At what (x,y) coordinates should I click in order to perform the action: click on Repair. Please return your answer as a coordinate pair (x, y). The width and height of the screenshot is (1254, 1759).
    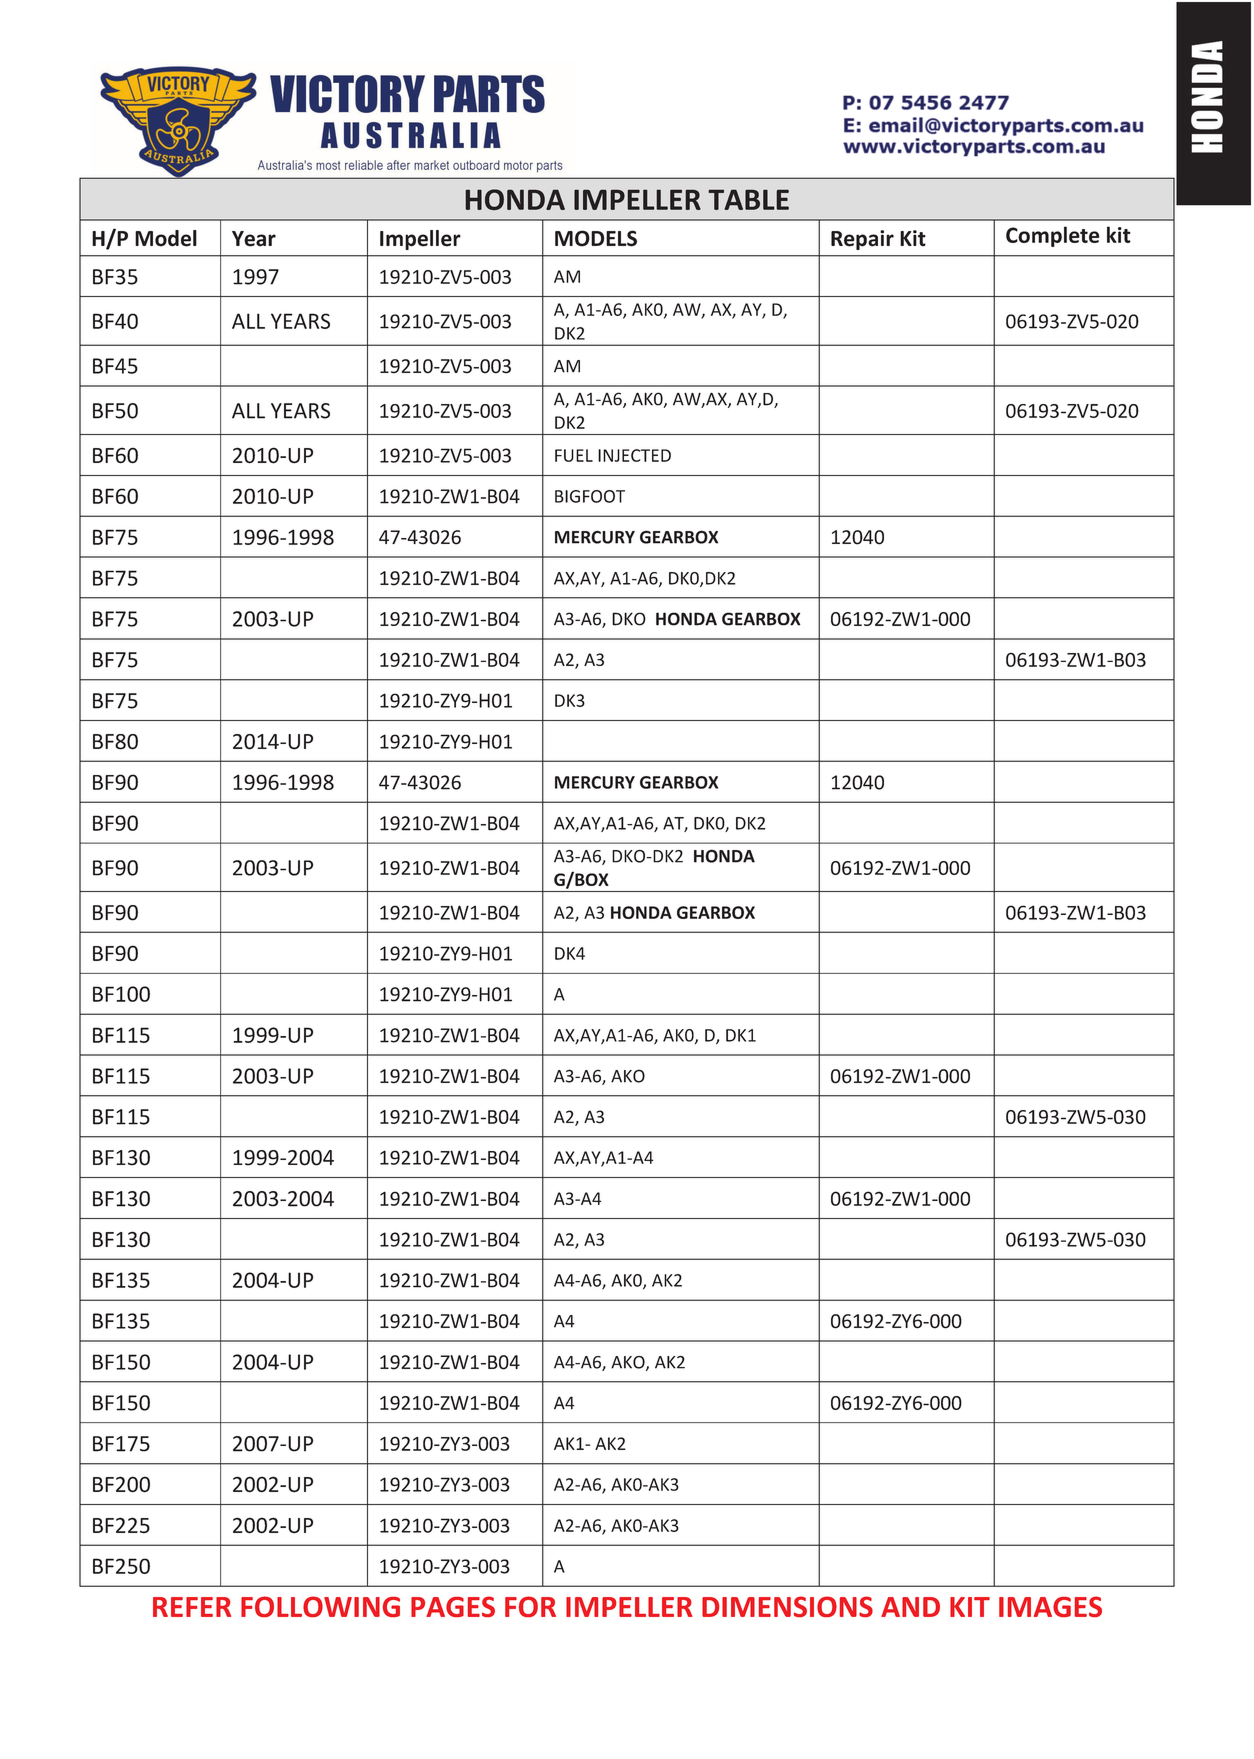
    Looking at the image, I should click on (862, 240).
